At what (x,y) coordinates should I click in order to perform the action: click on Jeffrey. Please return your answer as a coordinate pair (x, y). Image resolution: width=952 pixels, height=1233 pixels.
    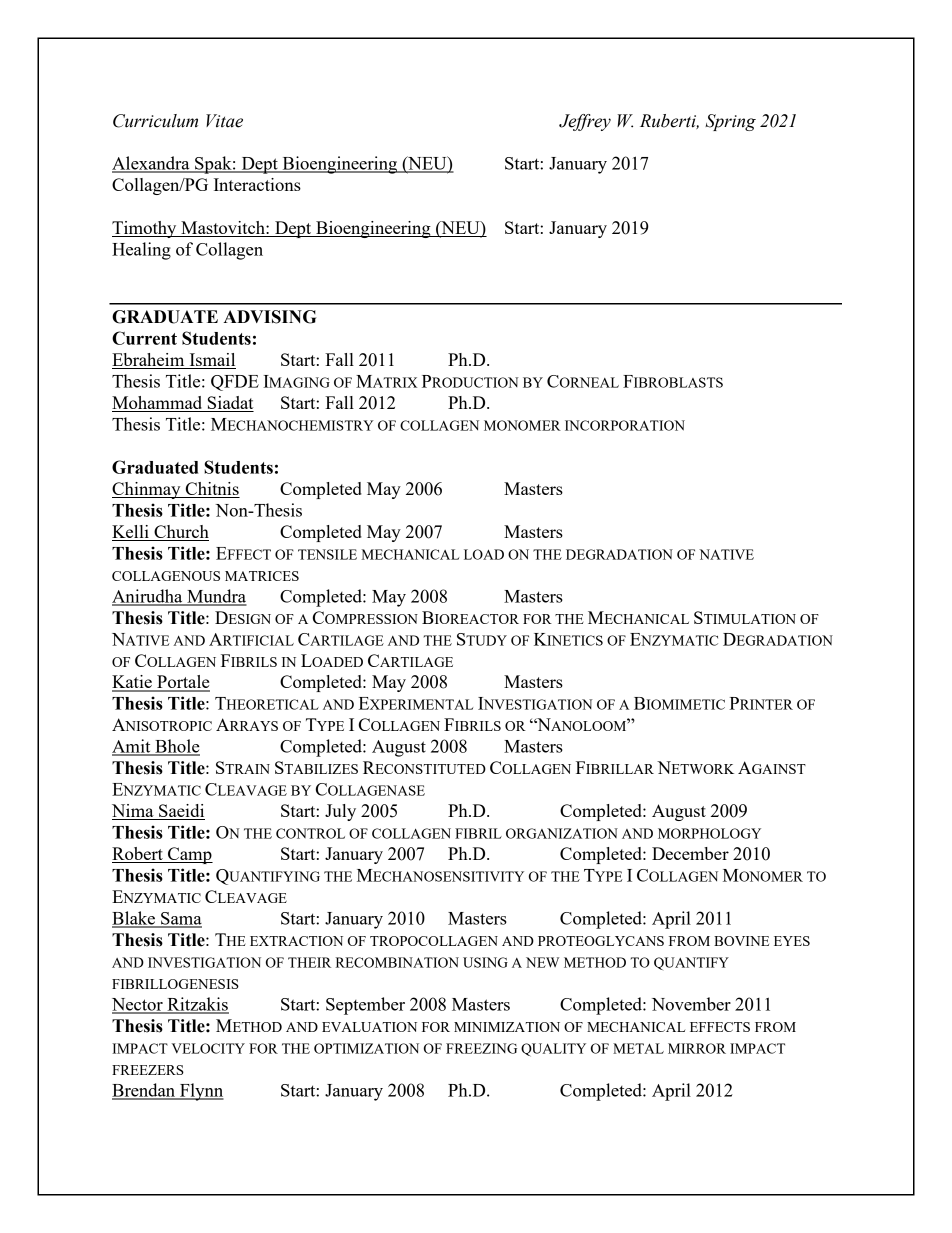
    Looking at the image, I should click on (585, 122).
